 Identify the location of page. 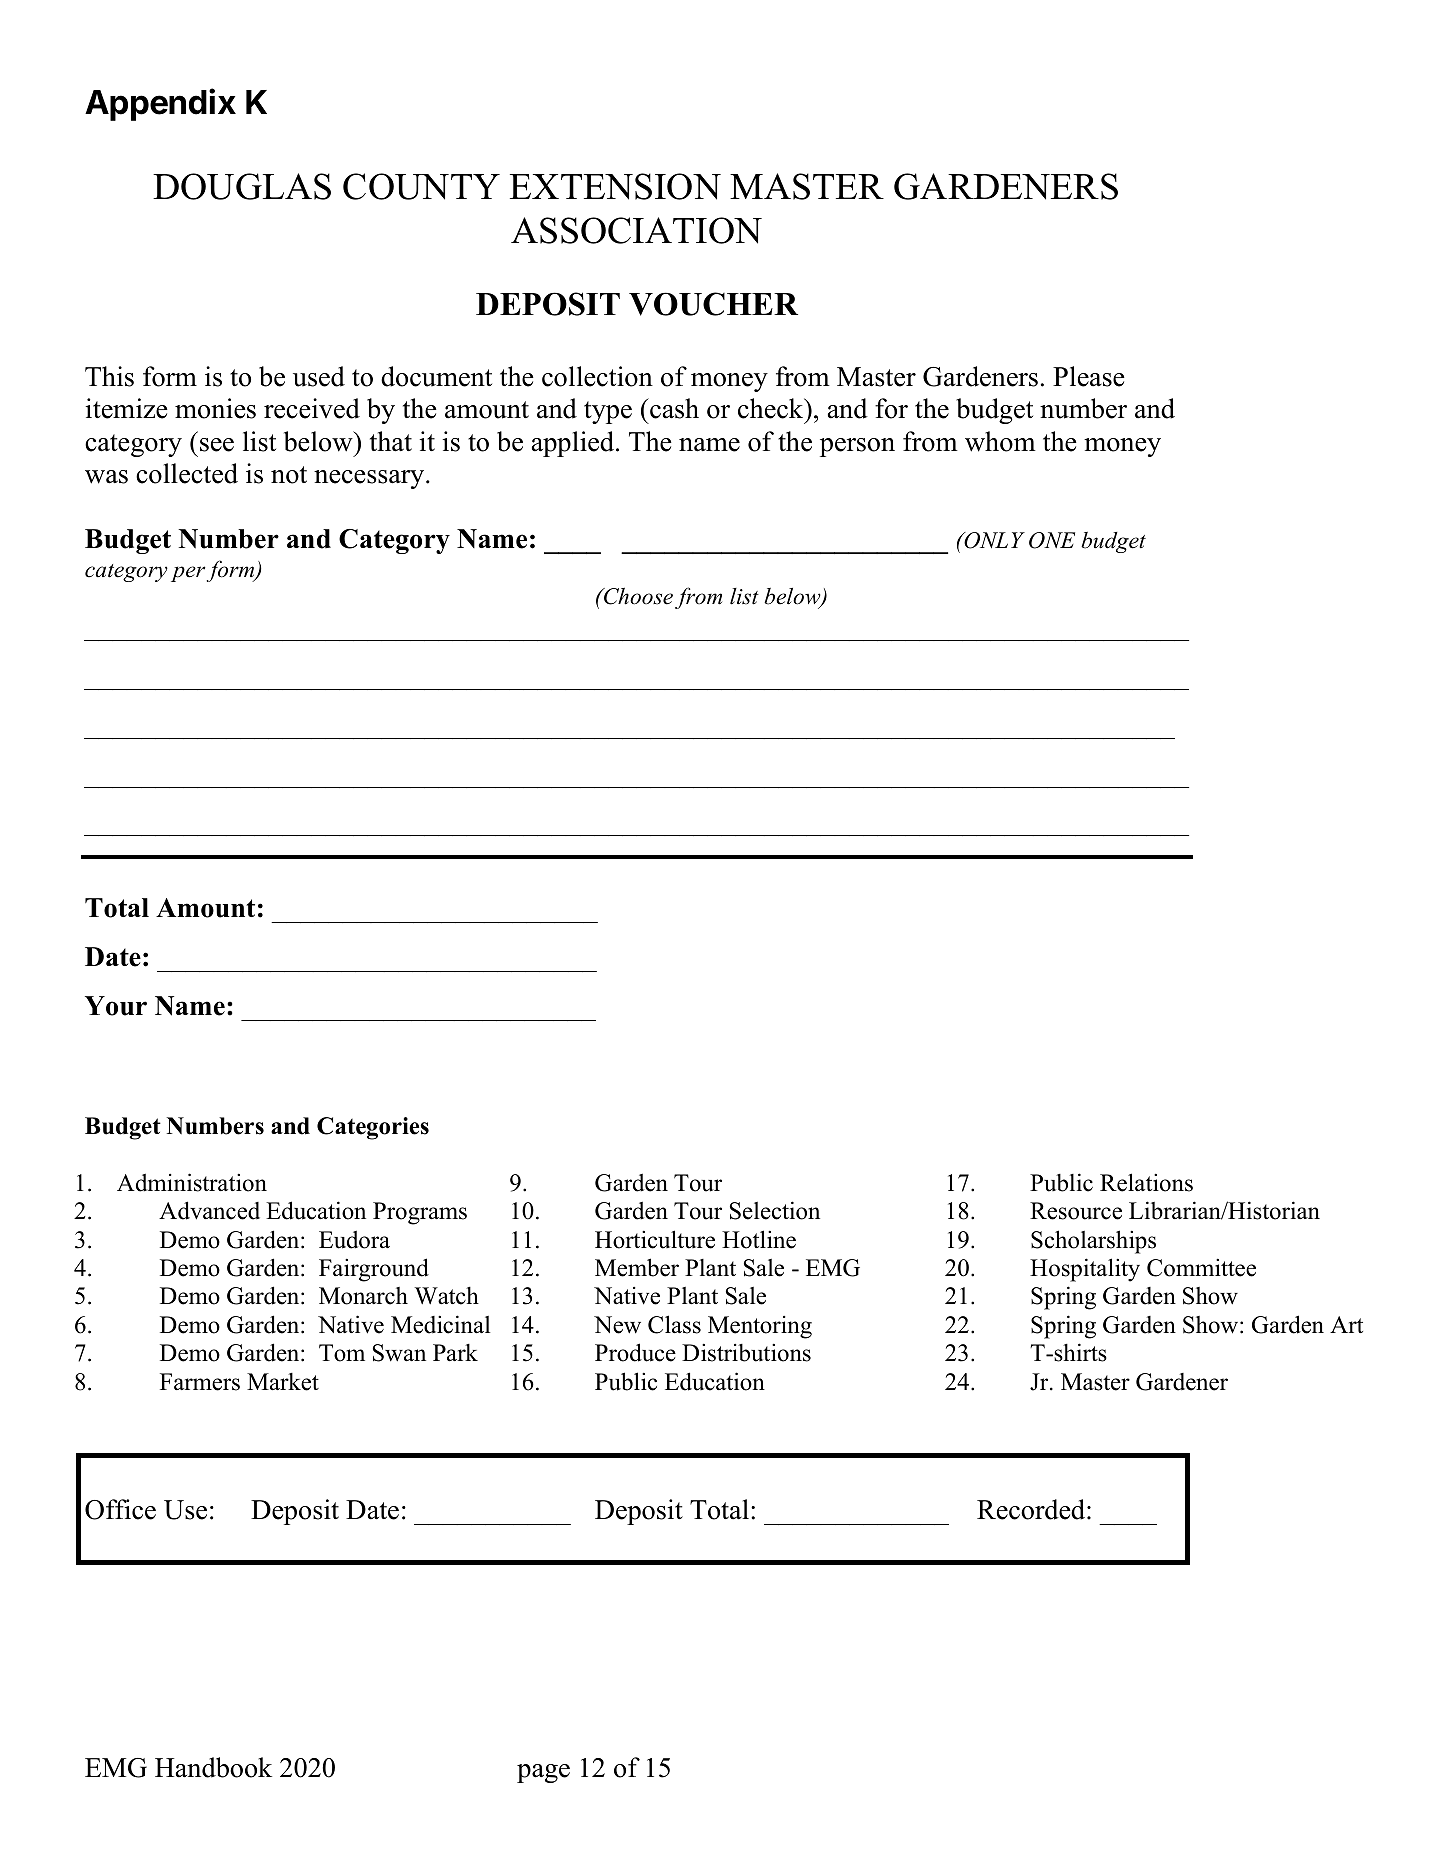
(543, 1773).
